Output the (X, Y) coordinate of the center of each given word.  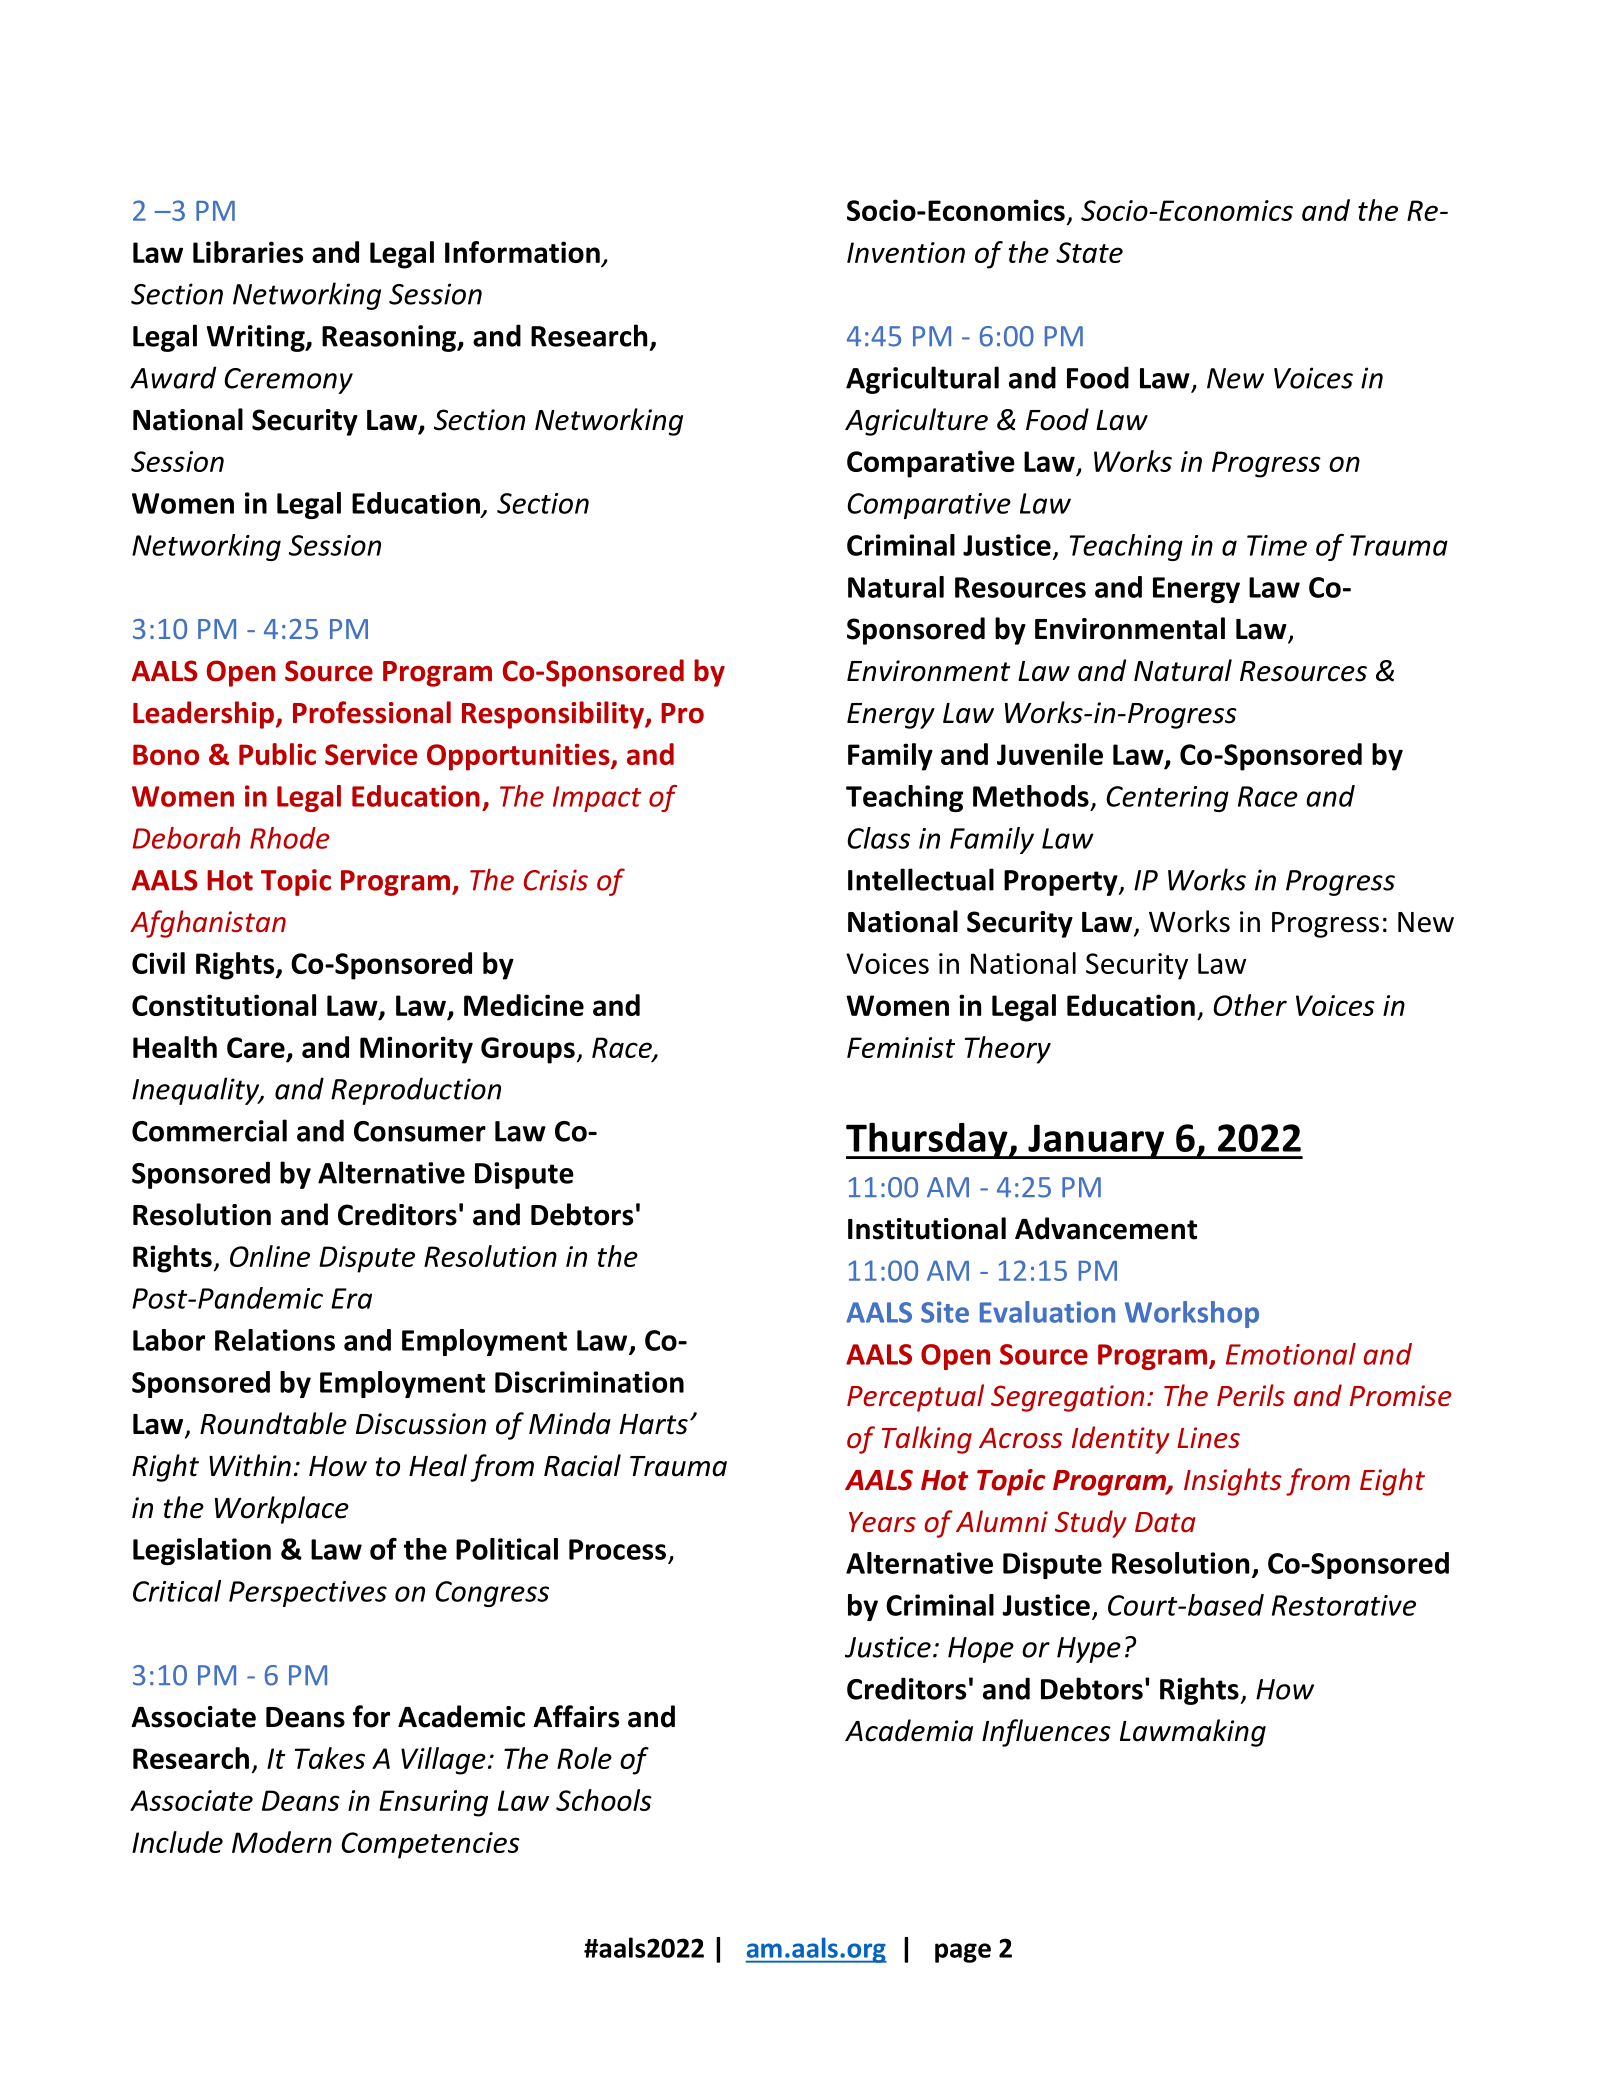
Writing (257, 338)
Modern (282, 1842)
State (1089, 252)
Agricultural (922, 380)
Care (256, 1047)
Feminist (901, 1047)
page (963, 1953)
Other (1250, 1005)
